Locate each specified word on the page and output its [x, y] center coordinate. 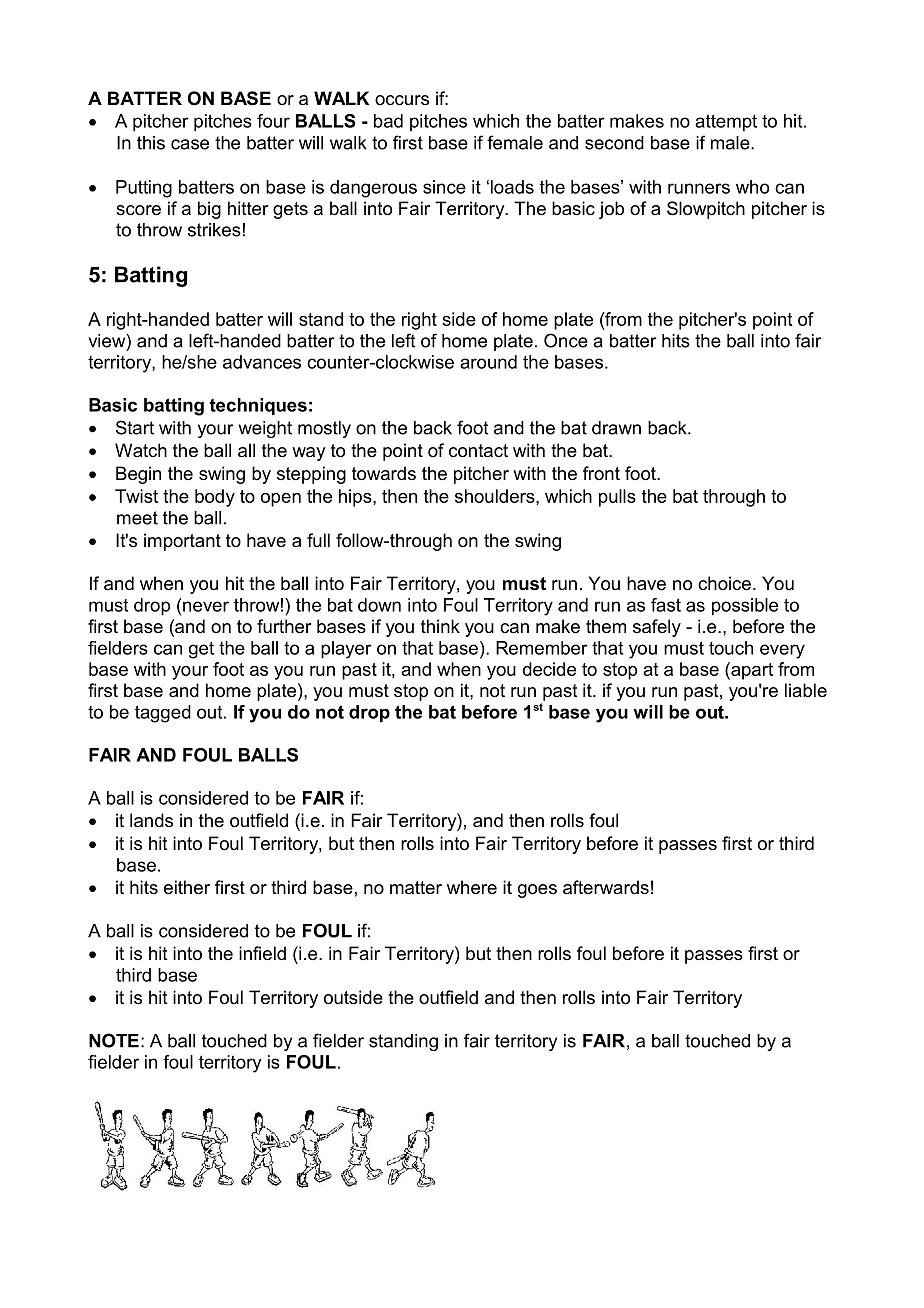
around [488, 362]
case [190, 144]
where [472, 887]
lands [151, 820]
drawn [616, 428]
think [440, 626]
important [182, 542]
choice [724, 583]
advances [262, 362]
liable [806, 690]
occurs [402, 100]
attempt [726, 123]
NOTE [114, 1040]
